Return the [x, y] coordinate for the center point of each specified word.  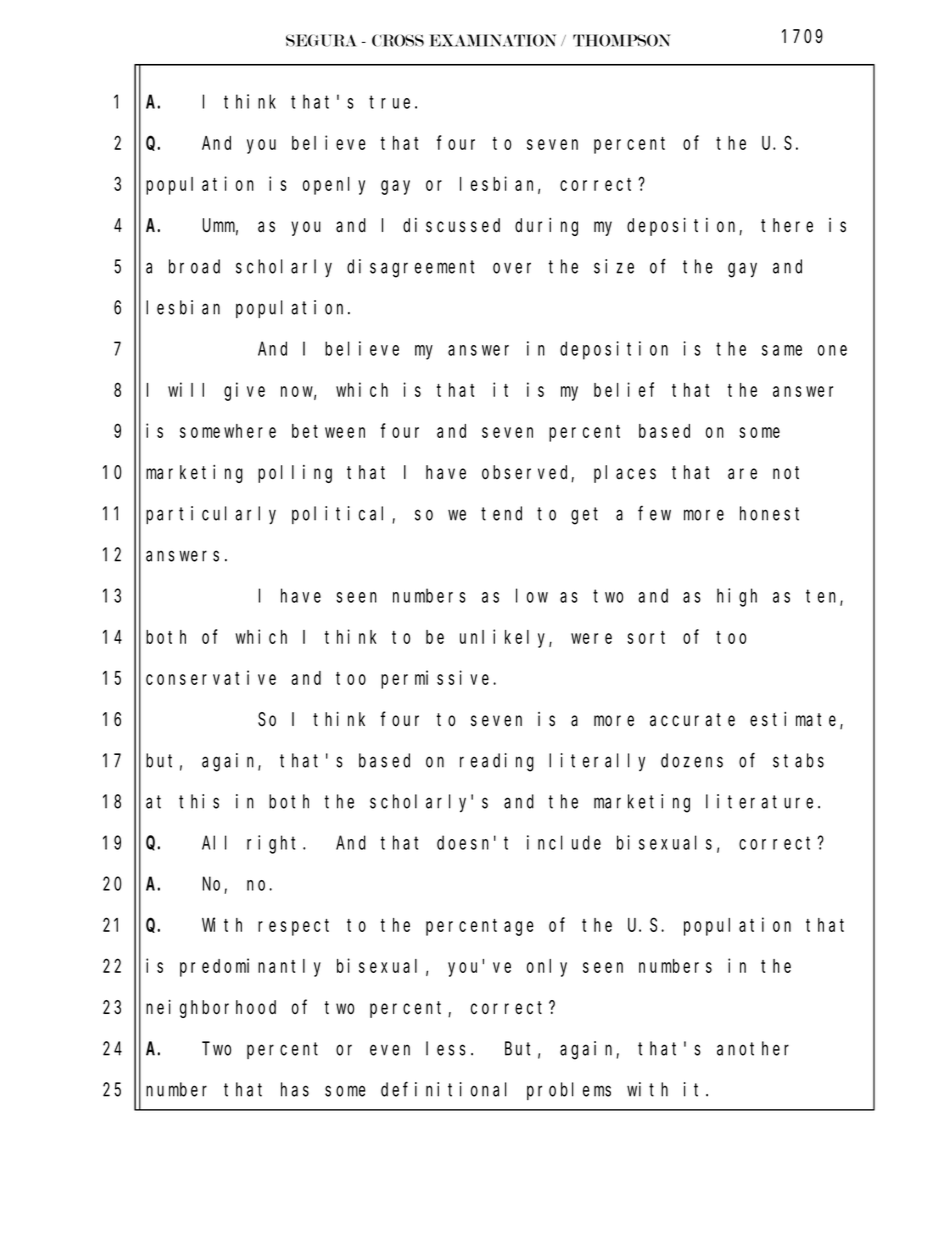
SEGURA [321, 40]
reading [497, 762]
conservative [211, 677]
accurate [692, 720]
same [782, 350]
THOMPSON [621, 40]
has [295, 1089]
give [244, 391]
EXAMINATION [493, 40]
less [446, 1048]
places [625, 474]
